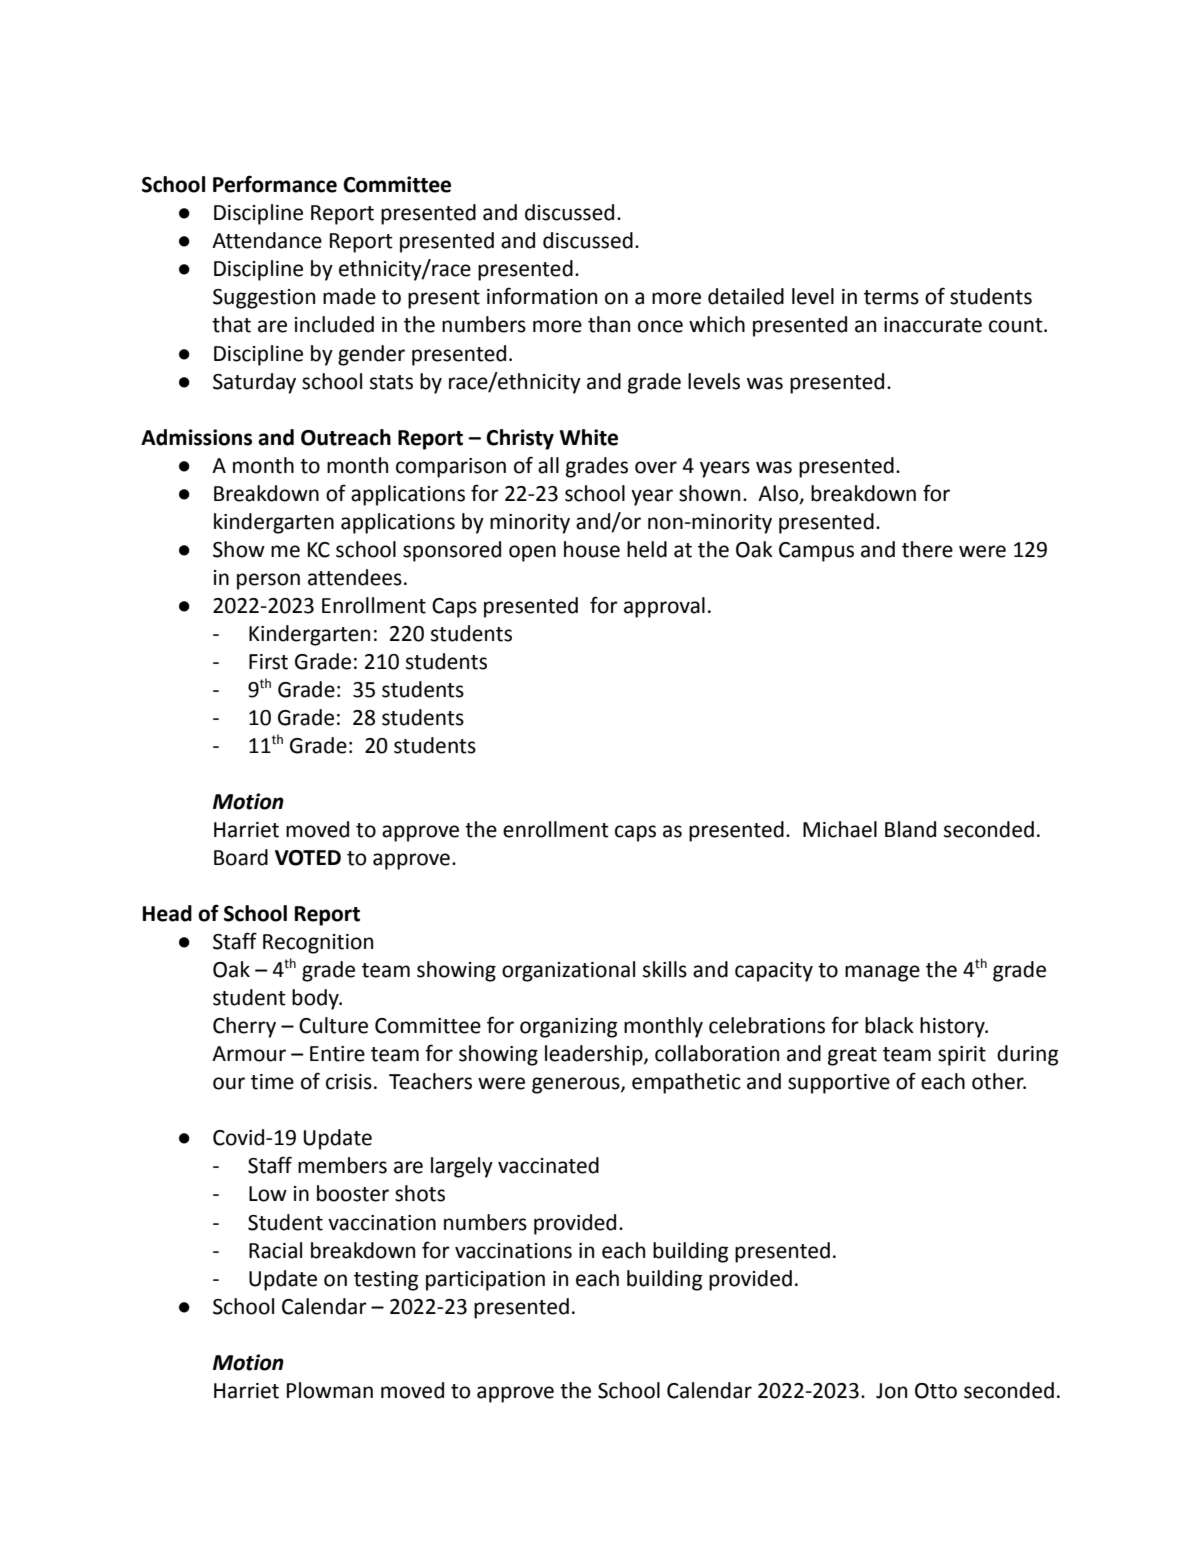  Describe the element at coordinates (891, 297) in the screenshot. I see `terms` at that location.
